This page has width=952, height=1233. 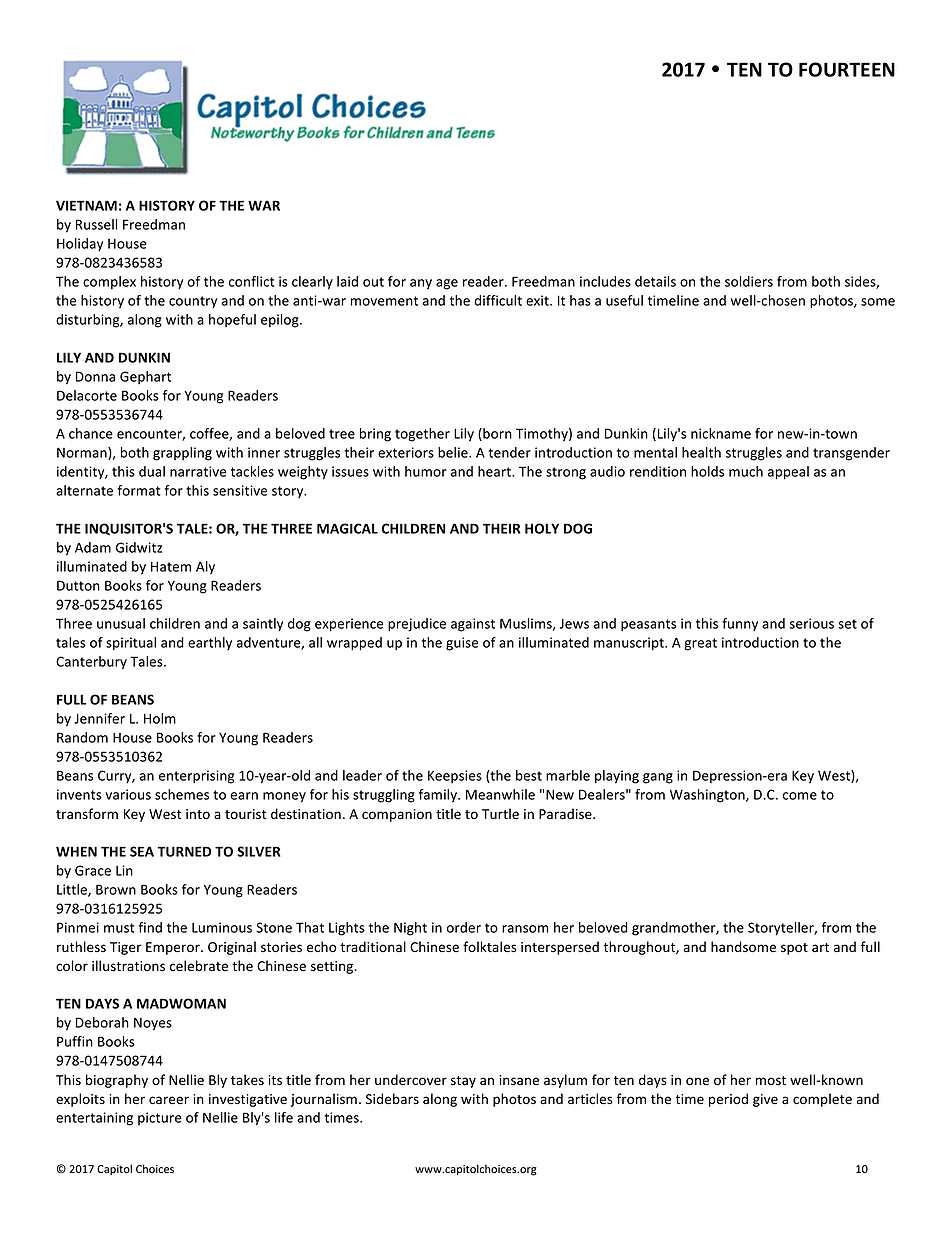 What do you see at coordinates (847, 69) in the page?
I see `FOURTEEN` at bounding box center [847, 69].
